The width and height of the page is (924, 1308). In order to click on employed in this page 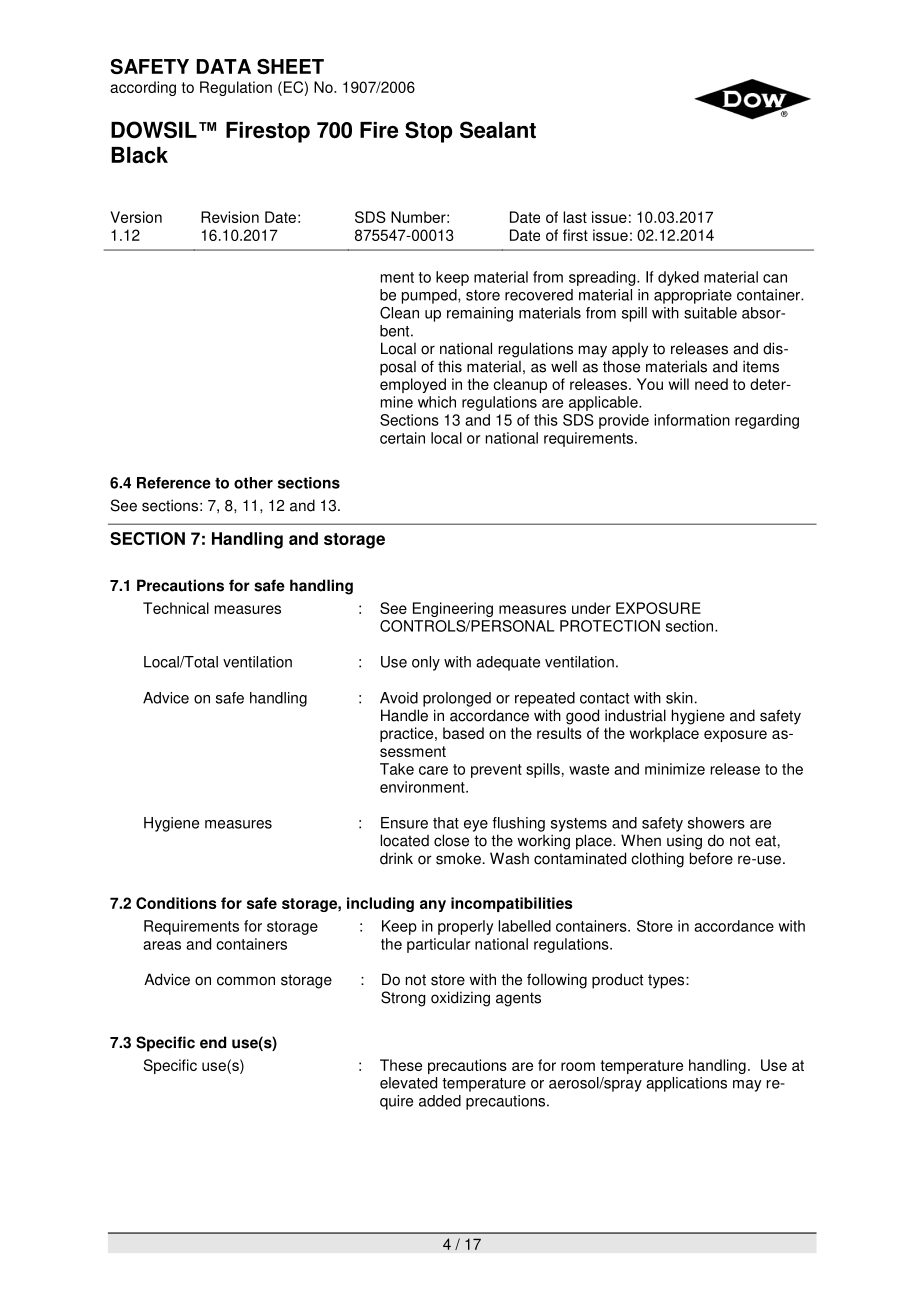, I will do `click(413, 385)`.
